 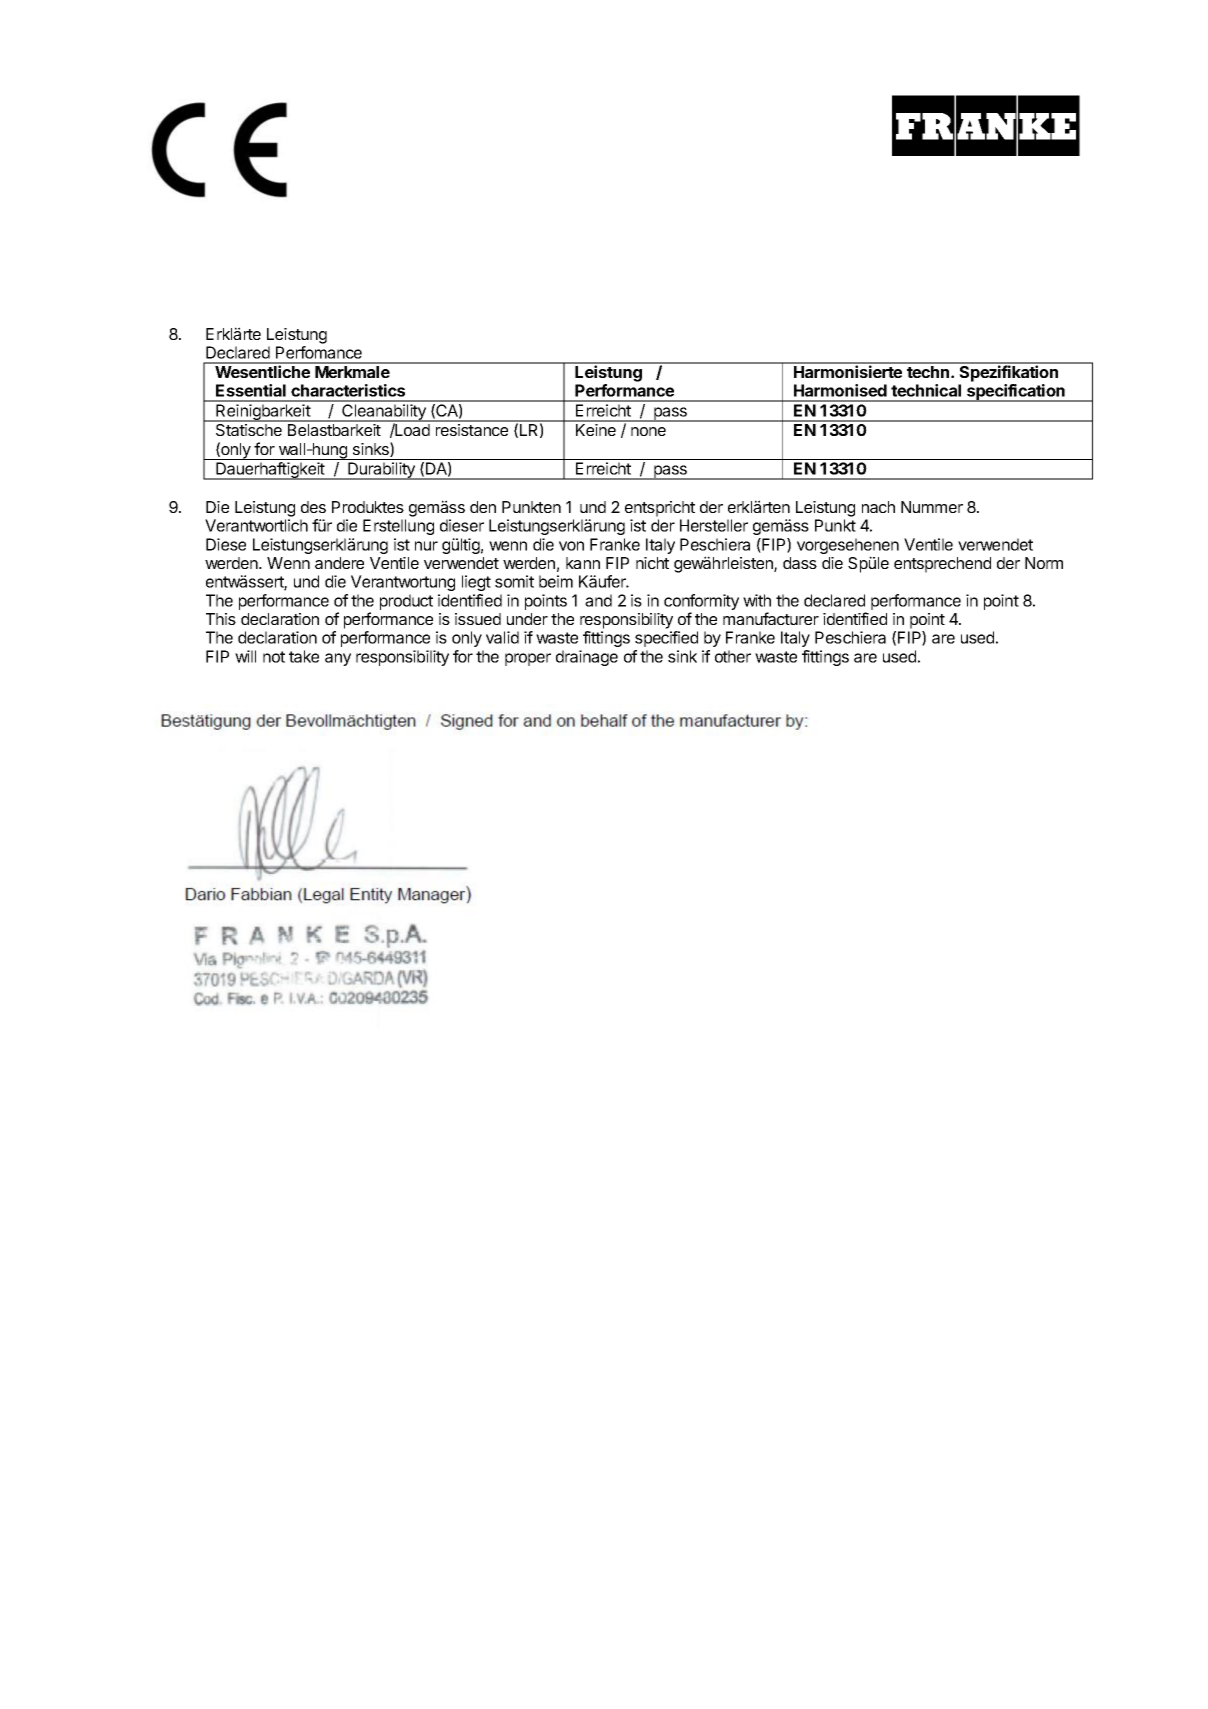 I want to click on drainage, so click(x=587, y=658).
